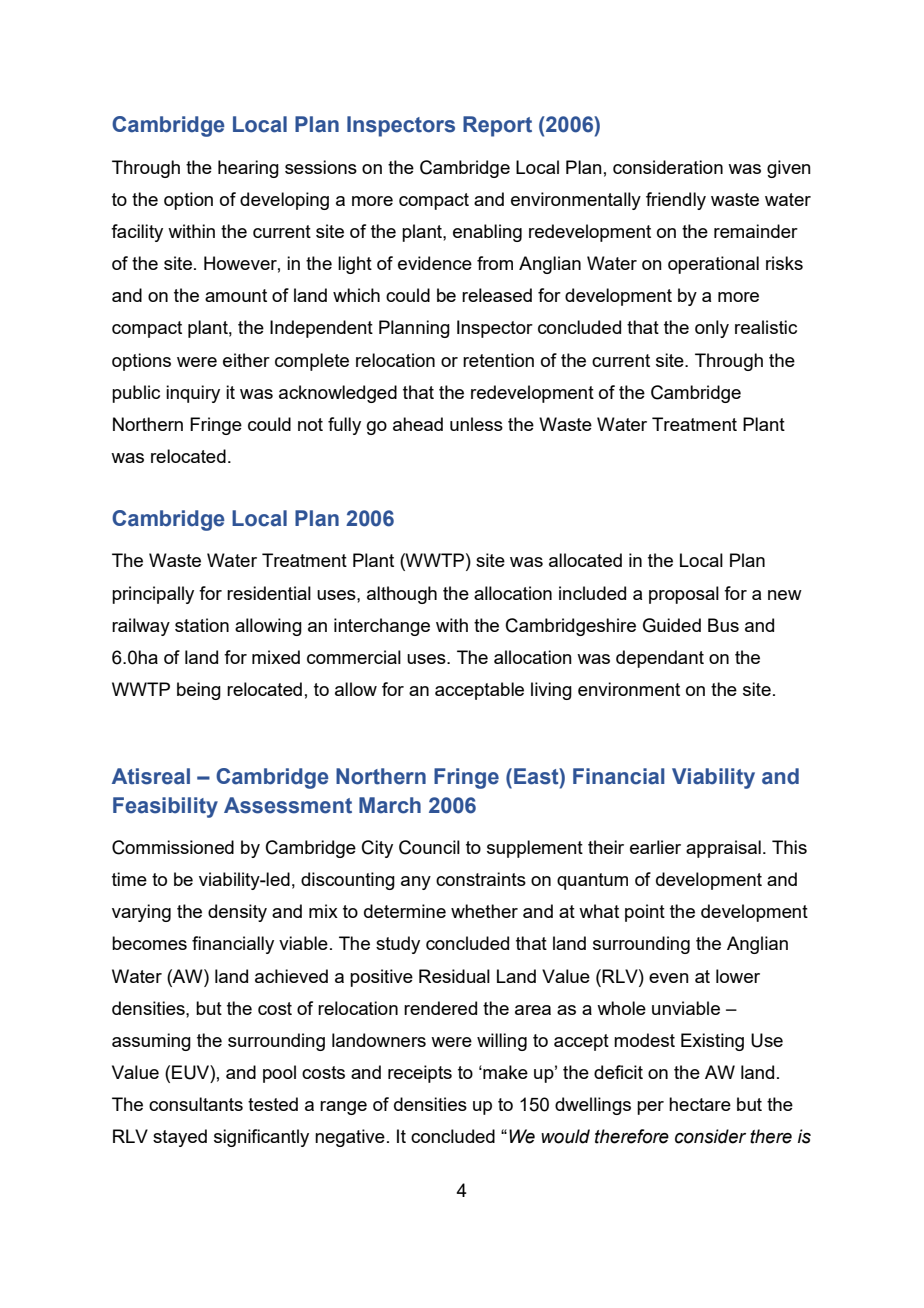 The height and width of the screenshot is (1308, 924). I want to click on hearing, so click(248, 169).
